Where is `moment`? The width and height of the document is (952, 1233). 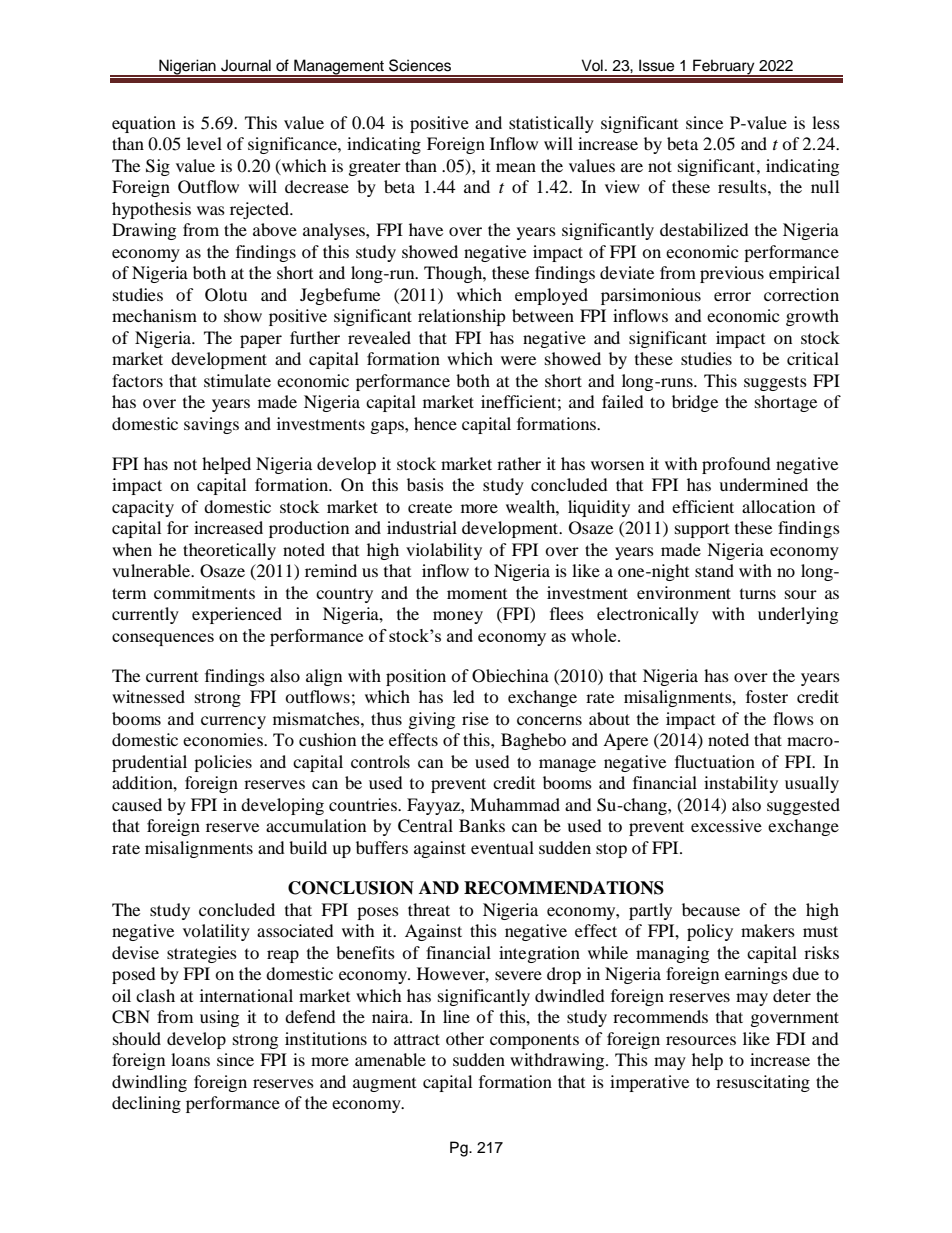
moment is located at coordinates (477, 594).
